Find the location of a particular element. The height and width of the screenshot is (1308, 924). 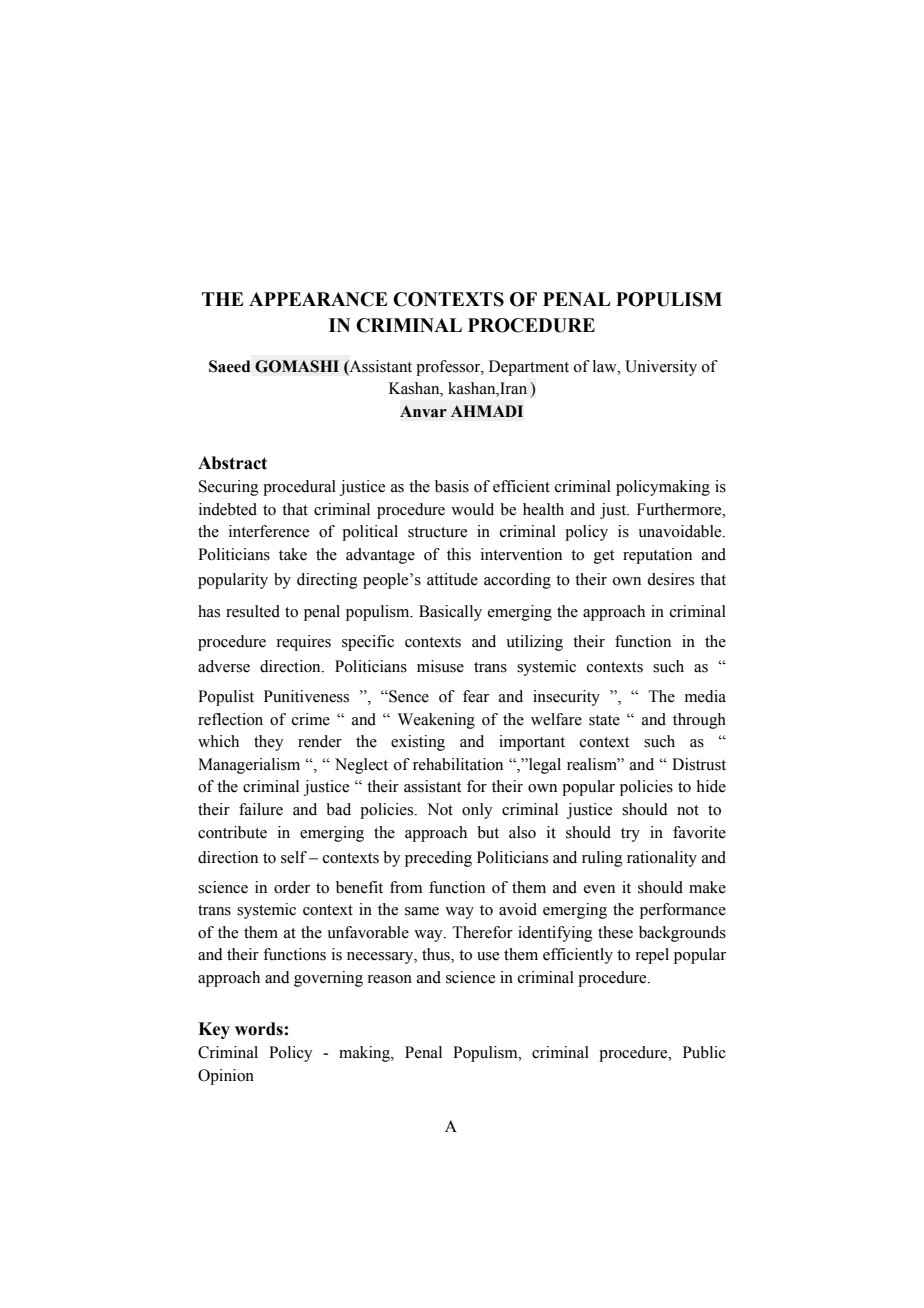

APPEARANCE is located at coordinates (318, 299).
